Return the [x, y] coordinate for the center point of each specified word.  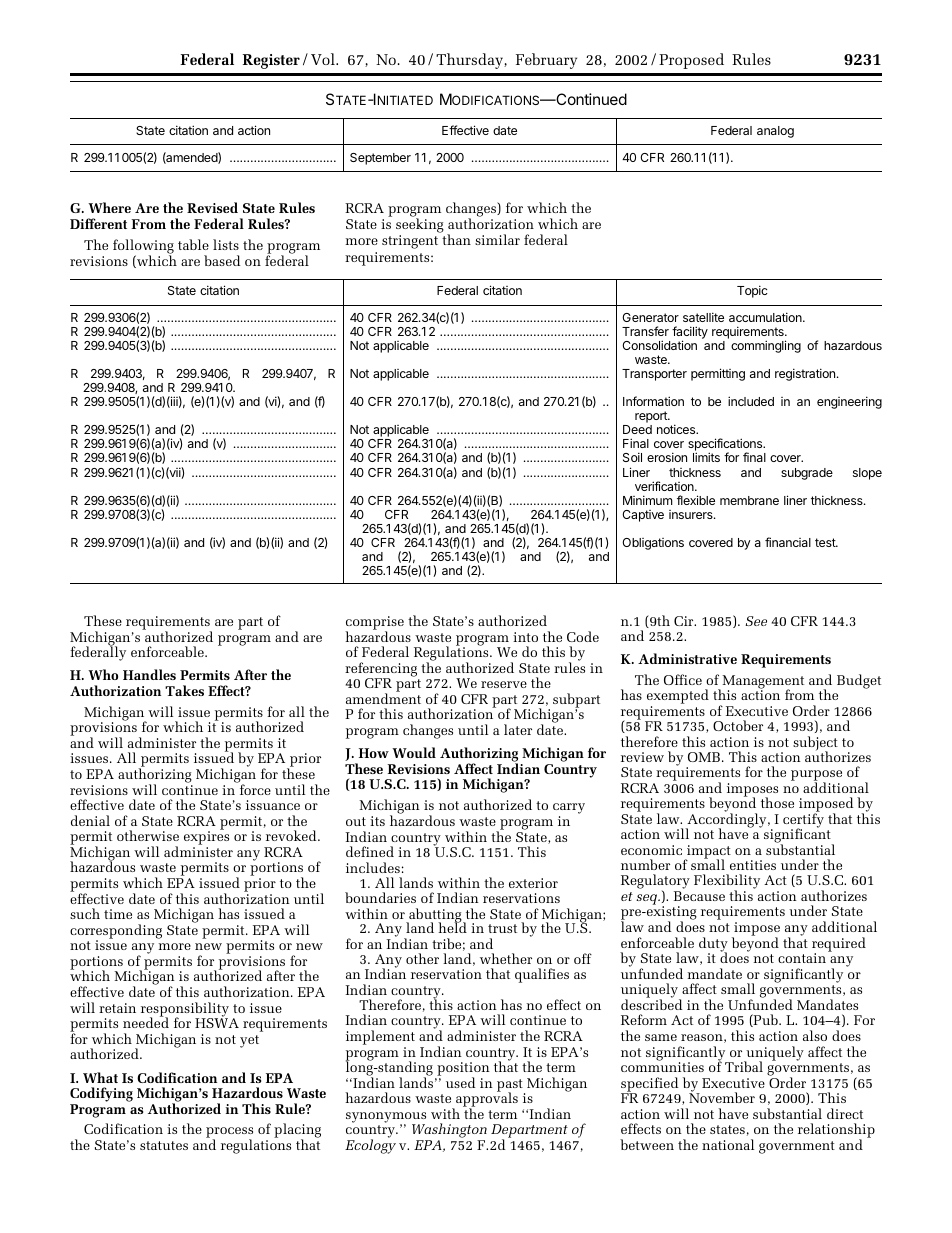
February [546, 61]
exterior [533, 883]
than [456, 239]
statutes [164, 1145]
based [222, 260]
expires [206, 838]
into [525, 637]
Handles [149, 674]
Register [271, 61]
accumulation [766, 317]
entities [753, 865]
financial [788, 542]
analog [775, 132]
